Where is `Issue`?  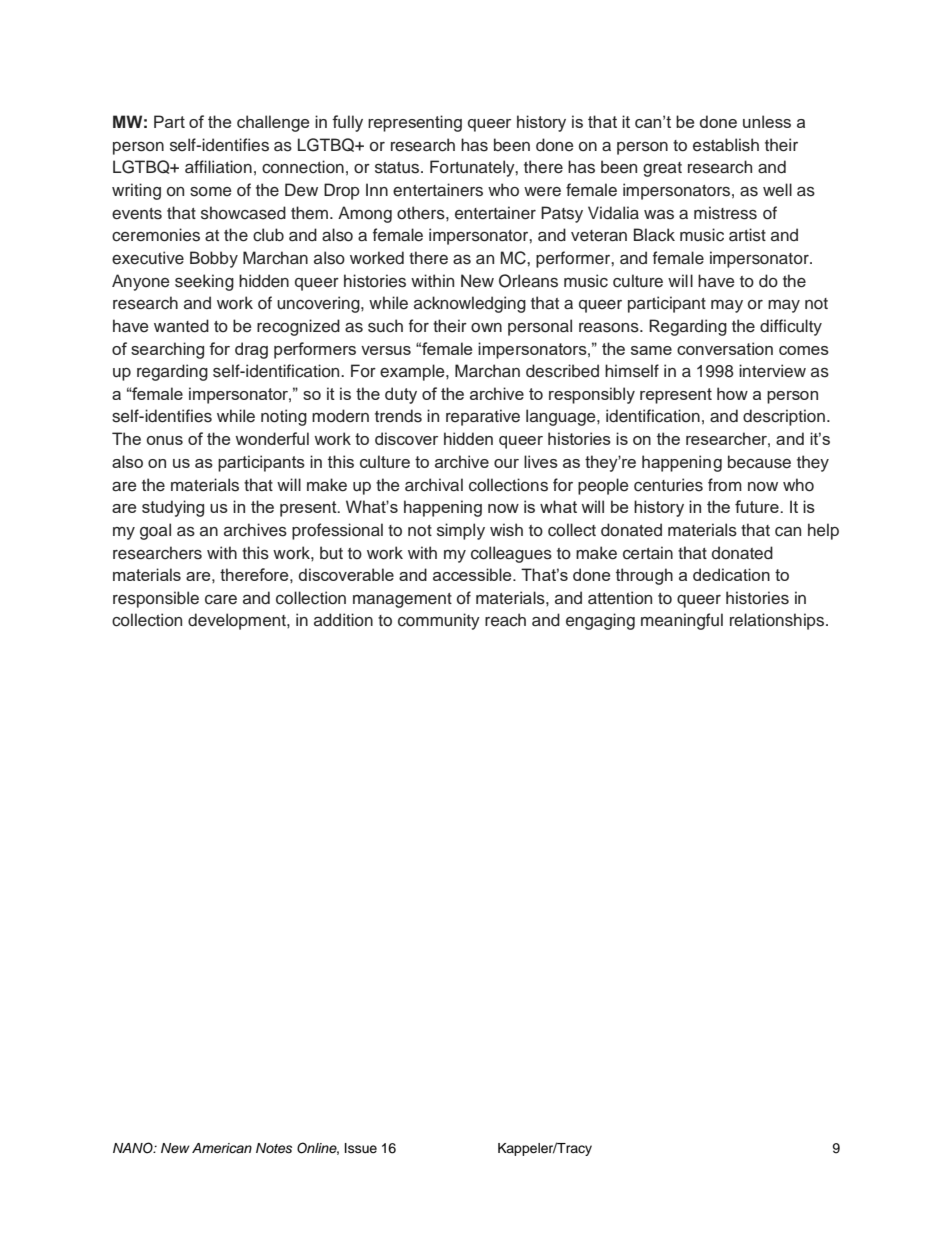 Issue is located at coordinates (361, 1148).
